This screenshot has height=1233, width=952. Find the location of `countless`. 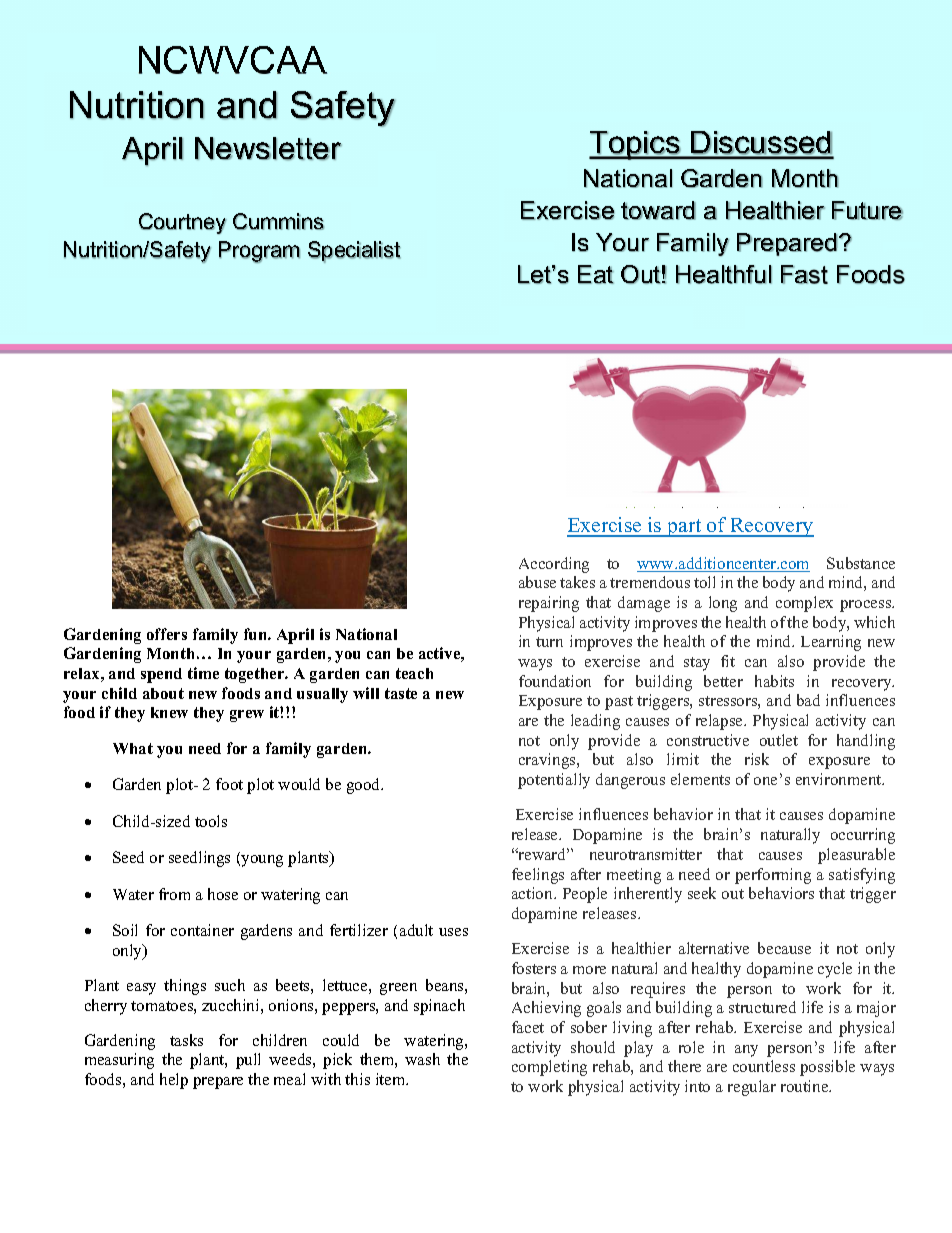

countless is located at coordinates (764, 1066).
